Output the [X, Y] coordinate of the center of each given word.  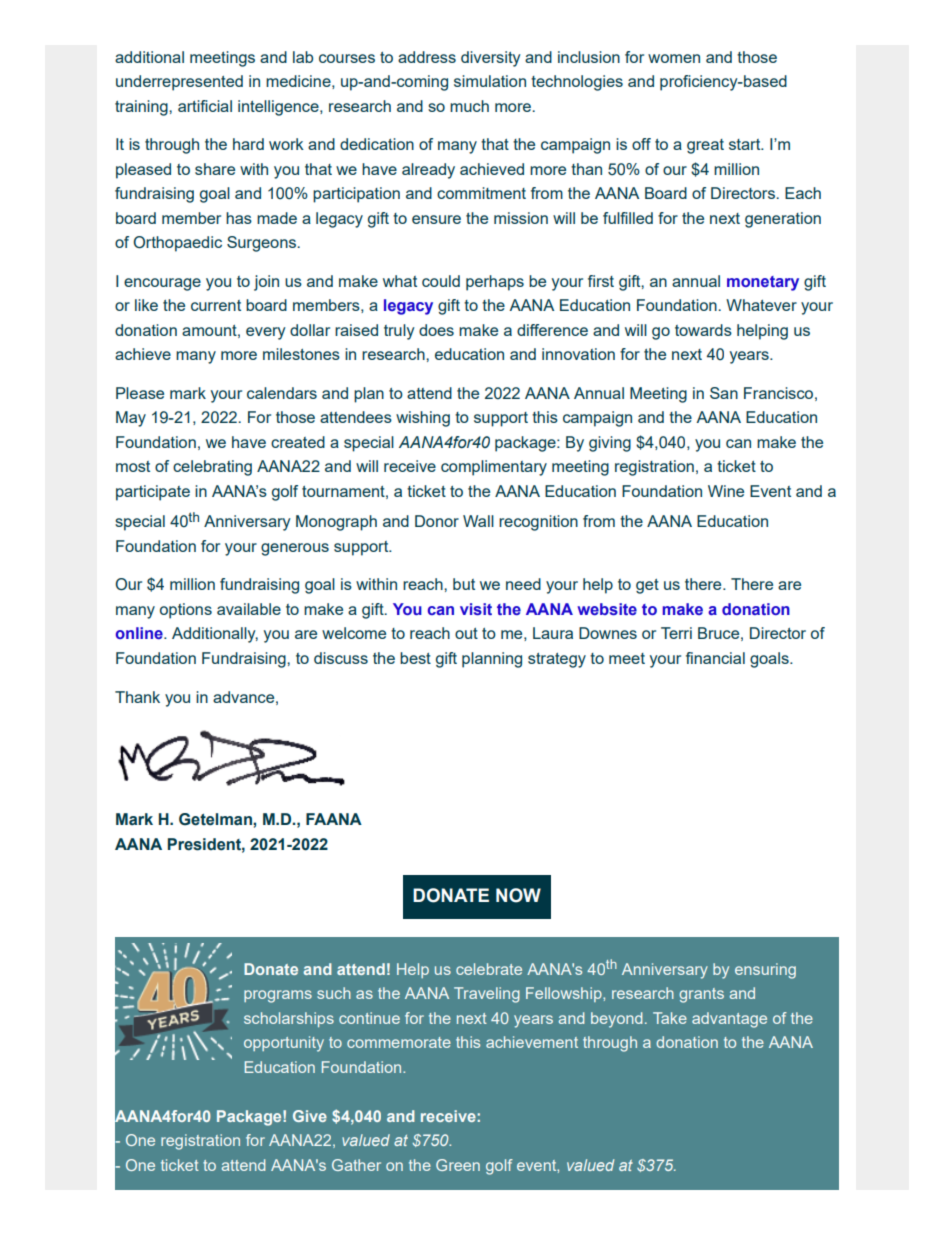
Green [458, 1165]
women [674, 58]
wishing [423, 419]
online [140, 633]
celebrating [212, 468]
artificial [205, 106]
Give [310, 1116]
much [469, 106]
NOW [518, 895]
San [724, 393]
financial [715, 658]
